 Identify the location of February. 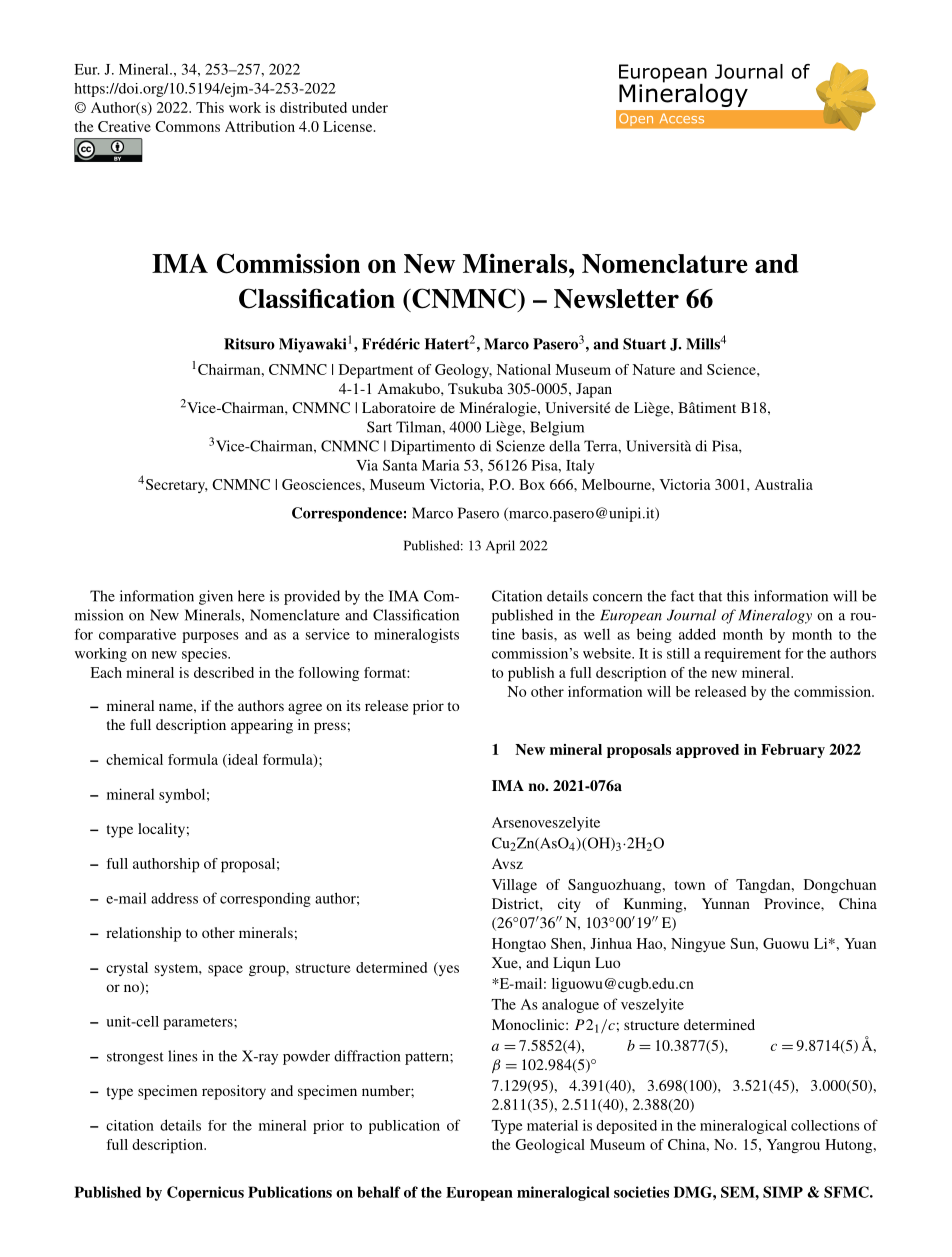
(793, 751).
